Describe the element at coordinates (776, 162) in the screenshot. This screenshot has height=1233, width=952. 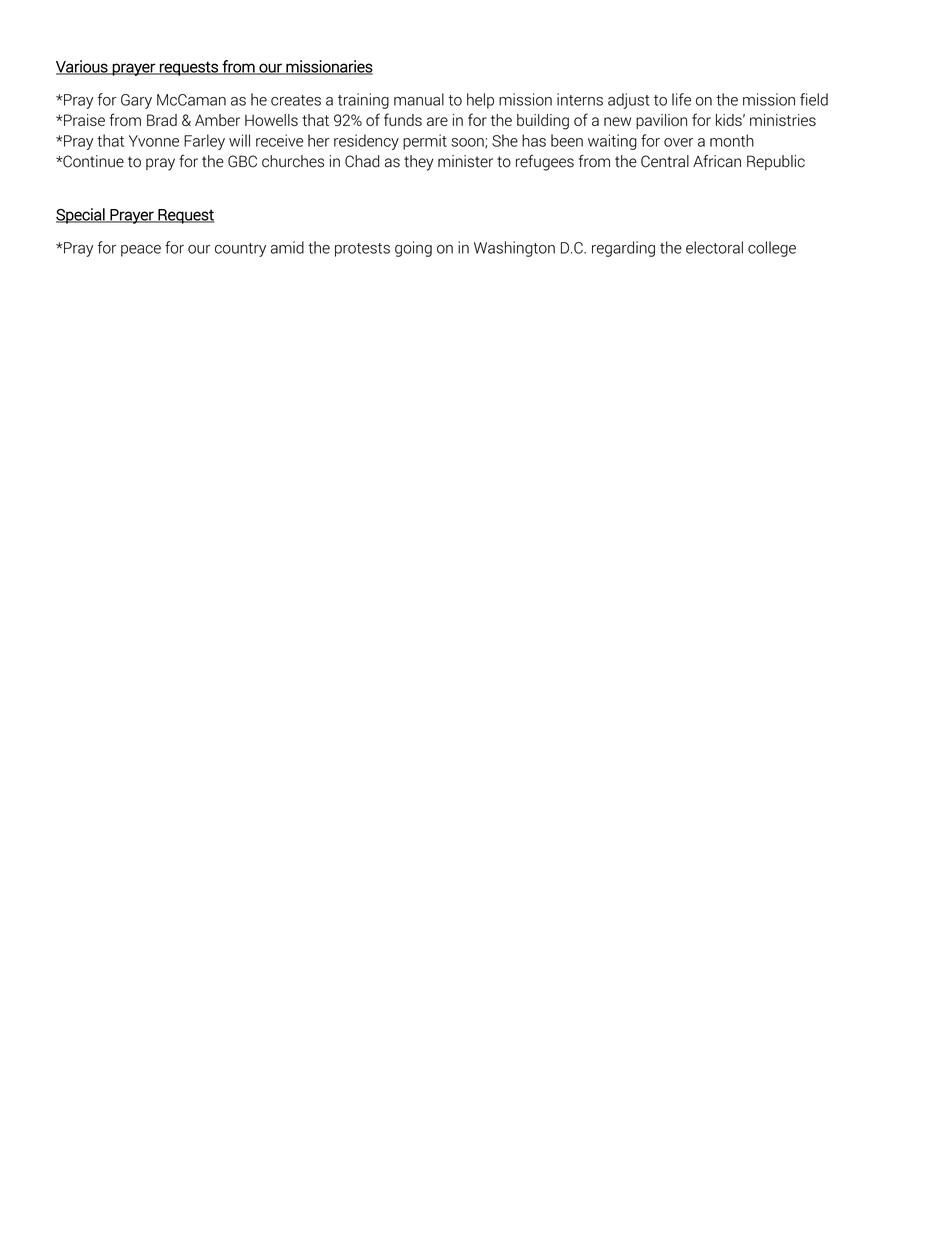
I see `Republic` at that location.
